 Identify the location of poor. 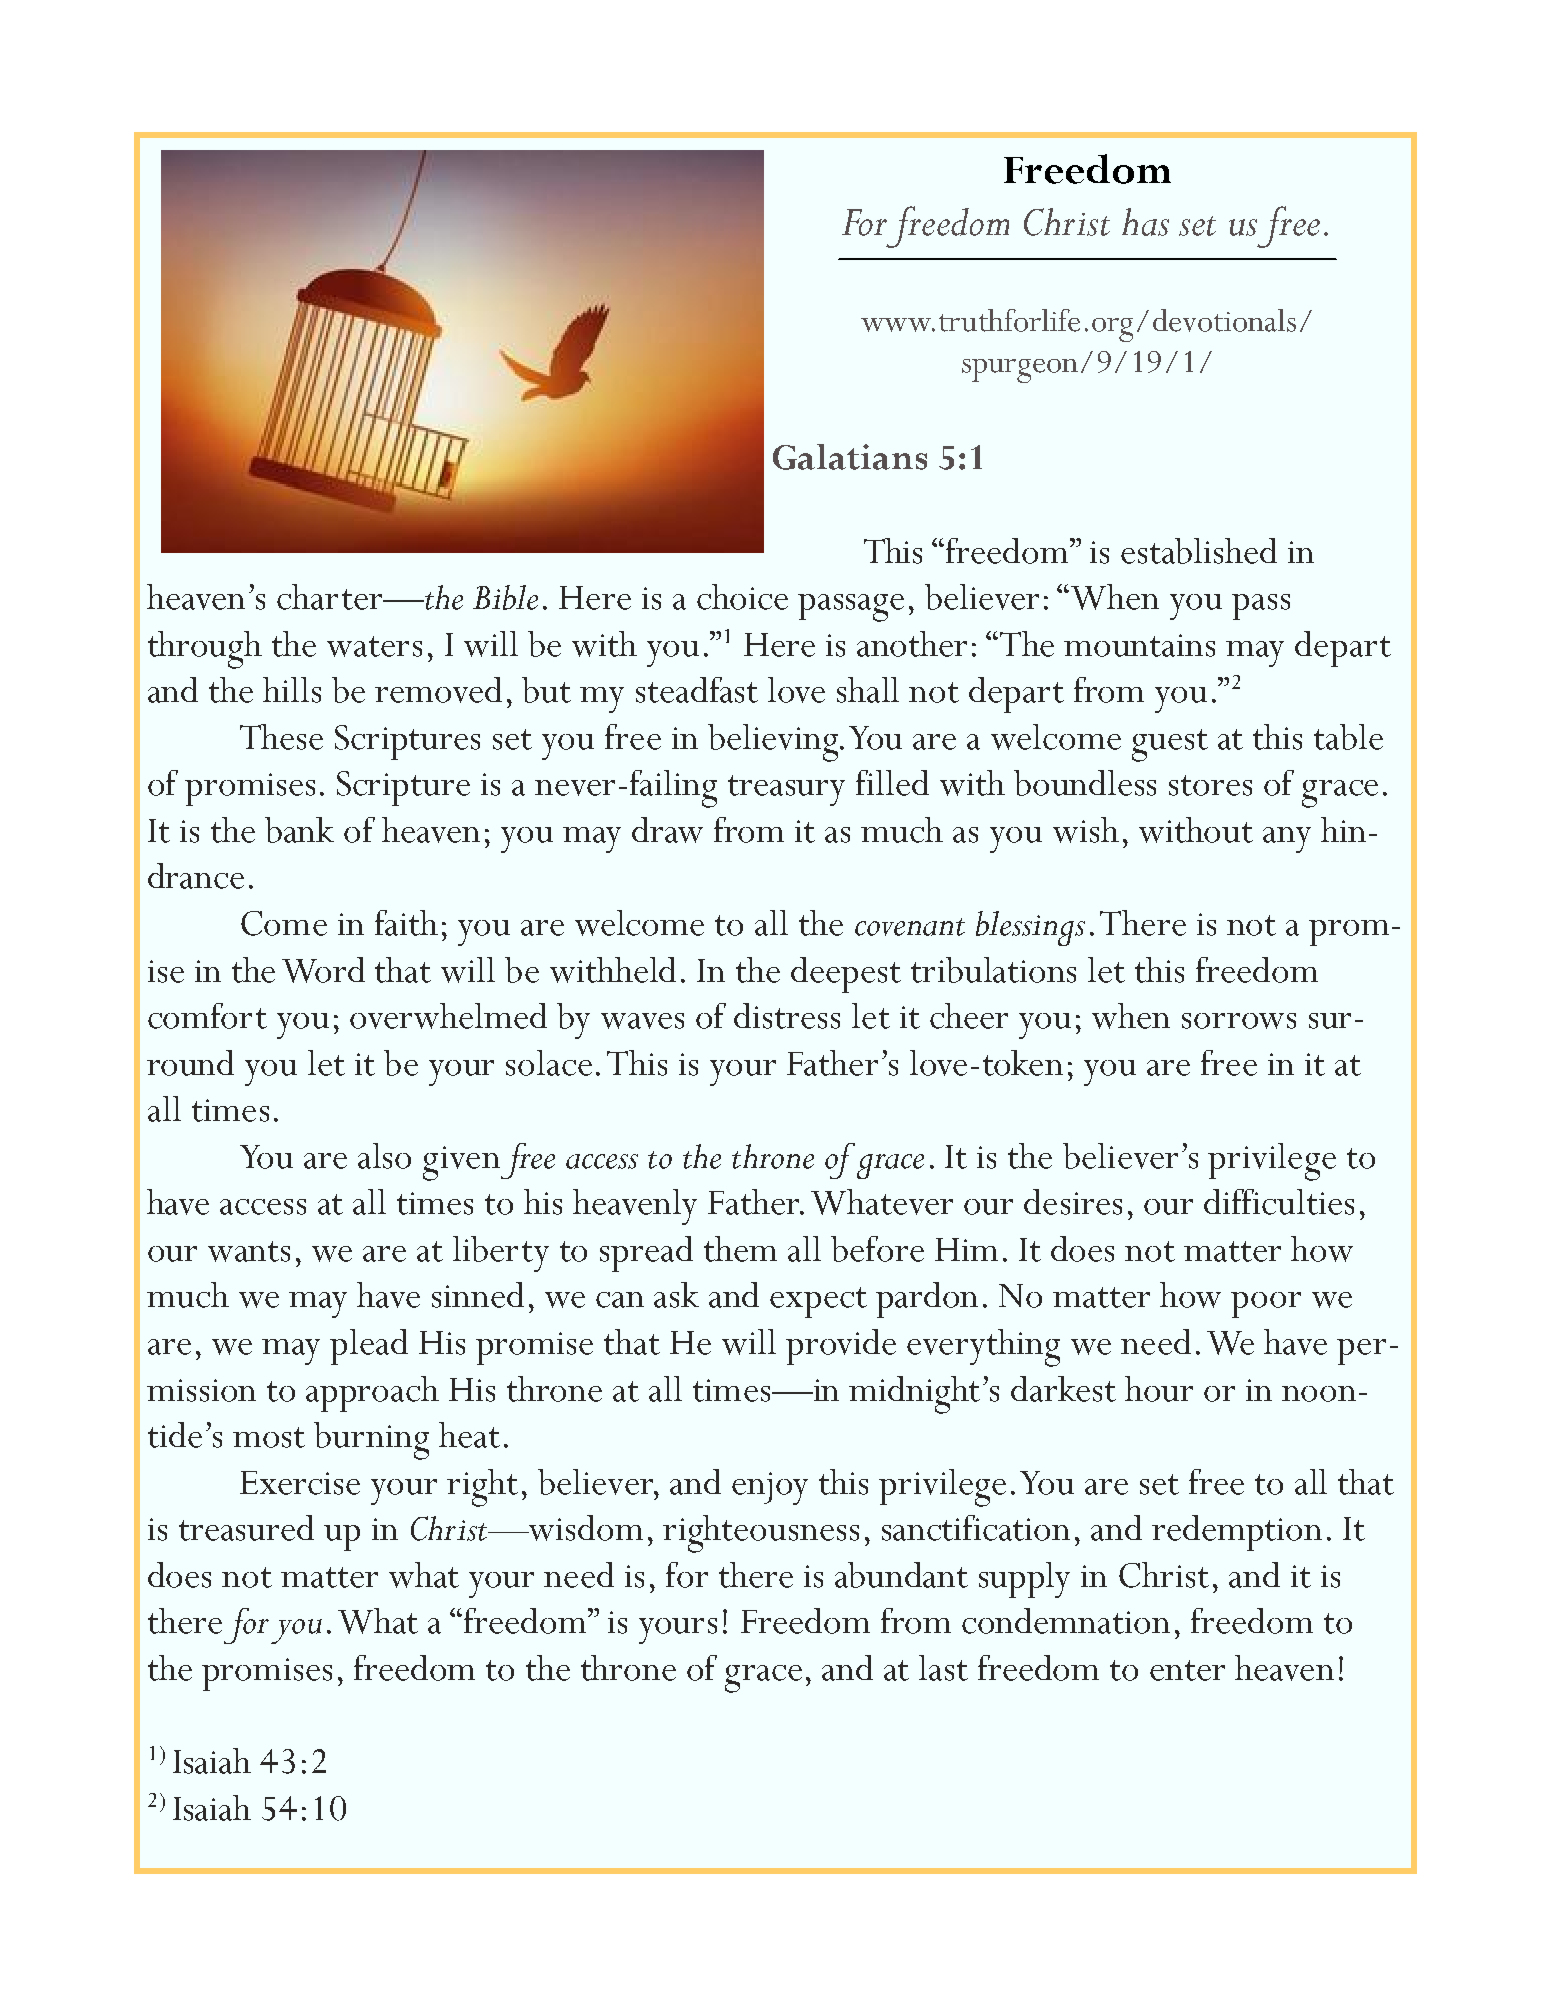
(1266, 1305).
